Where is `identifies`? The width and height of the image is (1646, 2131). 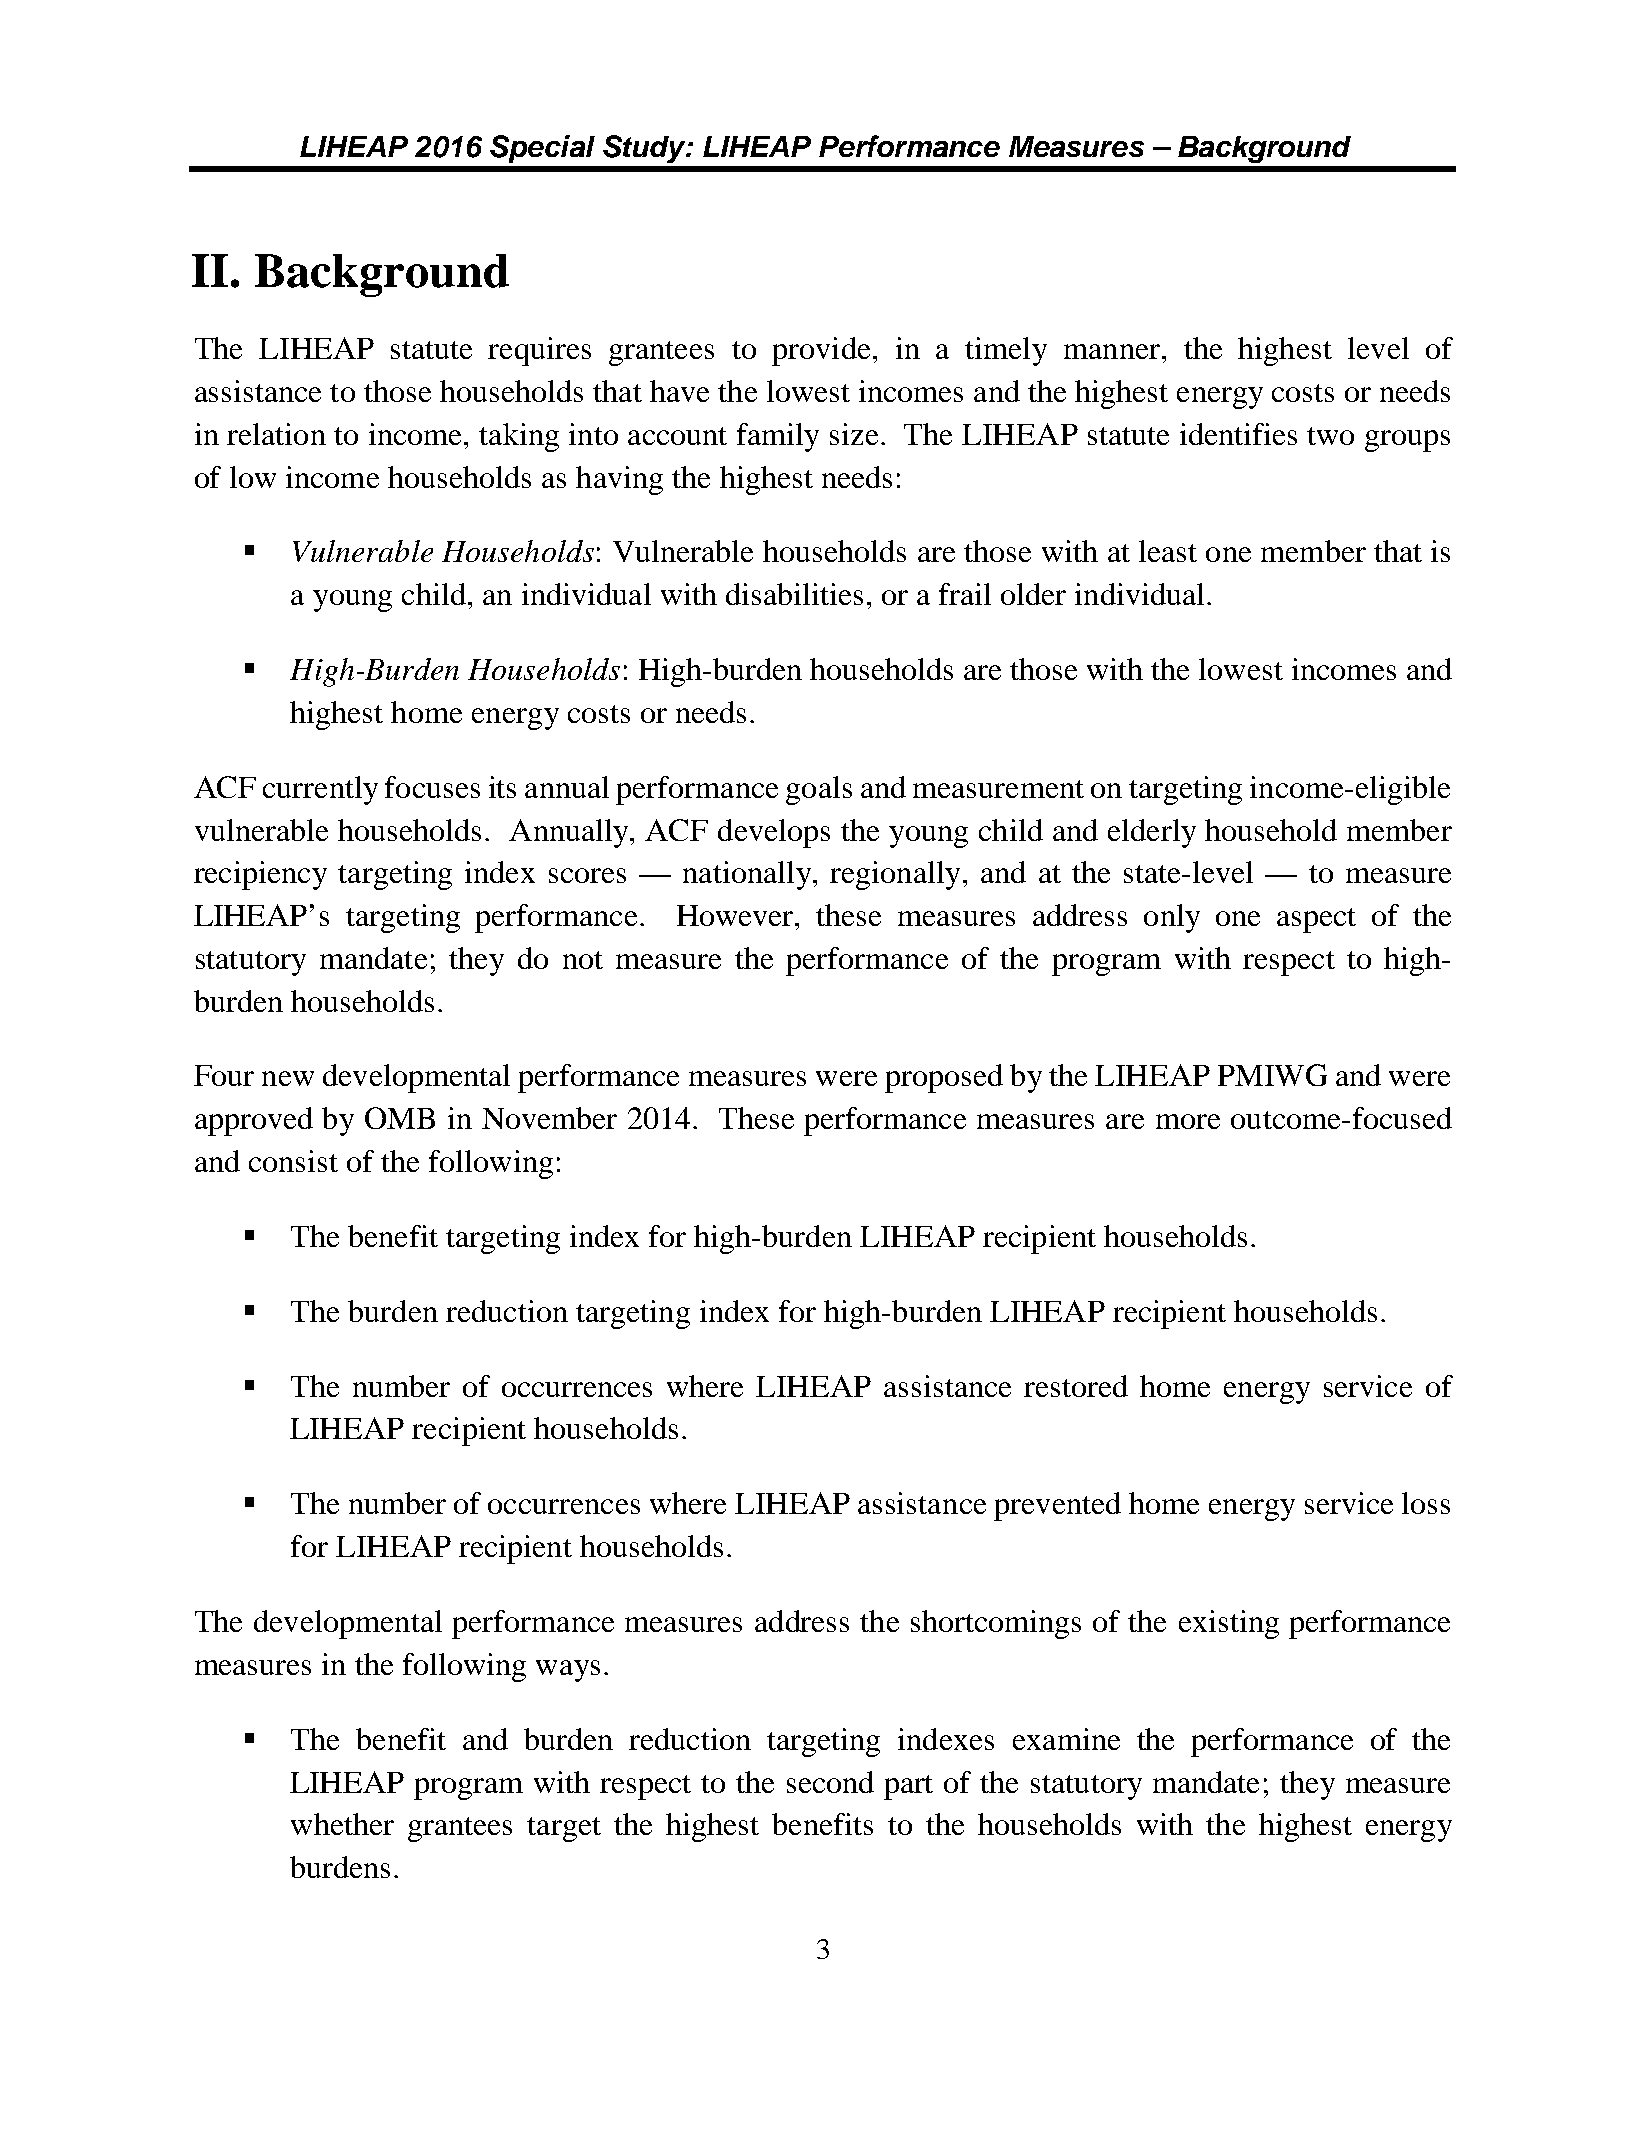
identifies is located at coordinates (1238, 434).
